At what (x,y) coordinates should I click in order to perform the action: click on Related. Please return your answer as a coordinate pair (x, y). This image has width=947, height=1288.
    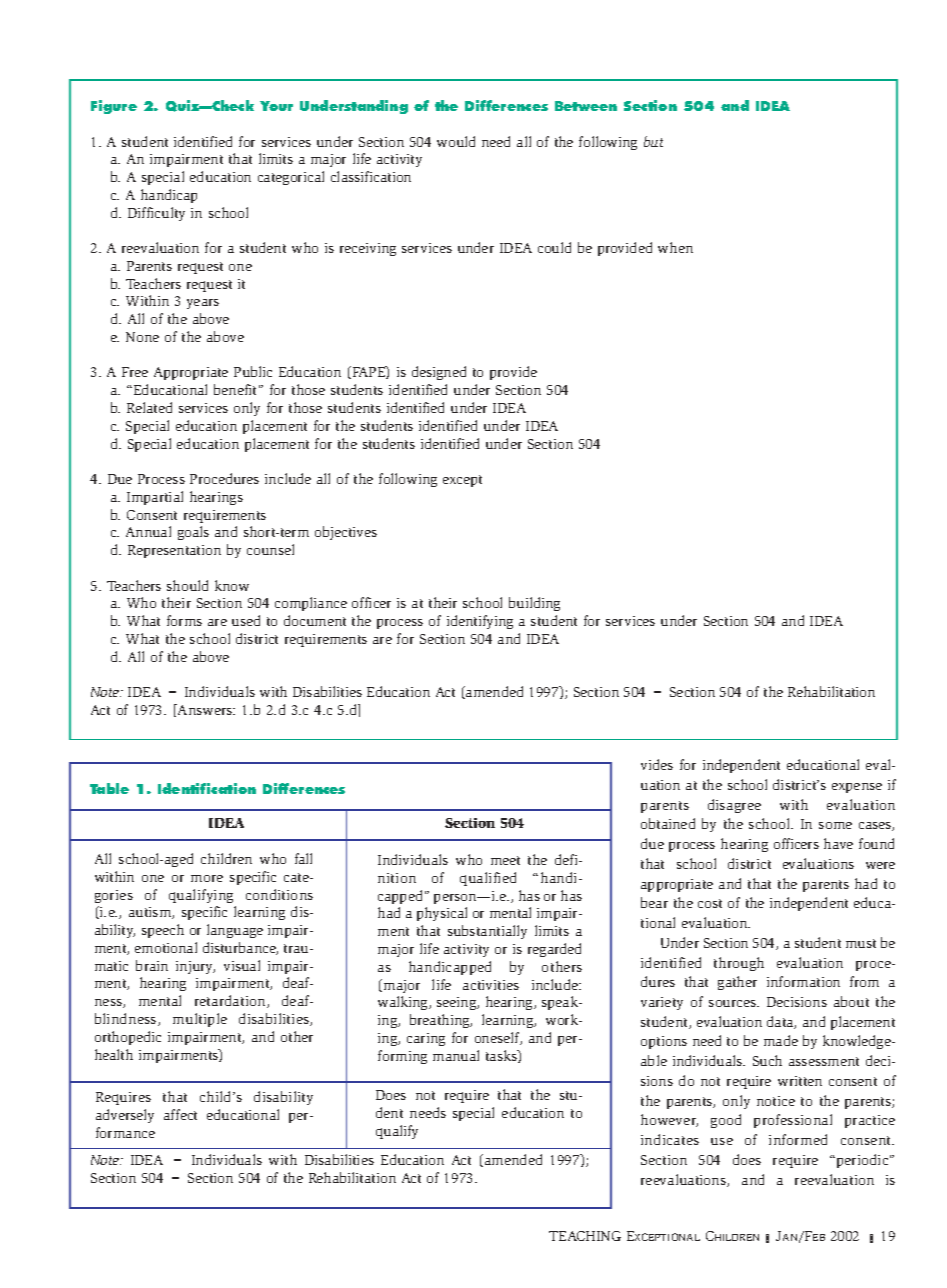
    Looking at the image, I should click on (149, 407).
